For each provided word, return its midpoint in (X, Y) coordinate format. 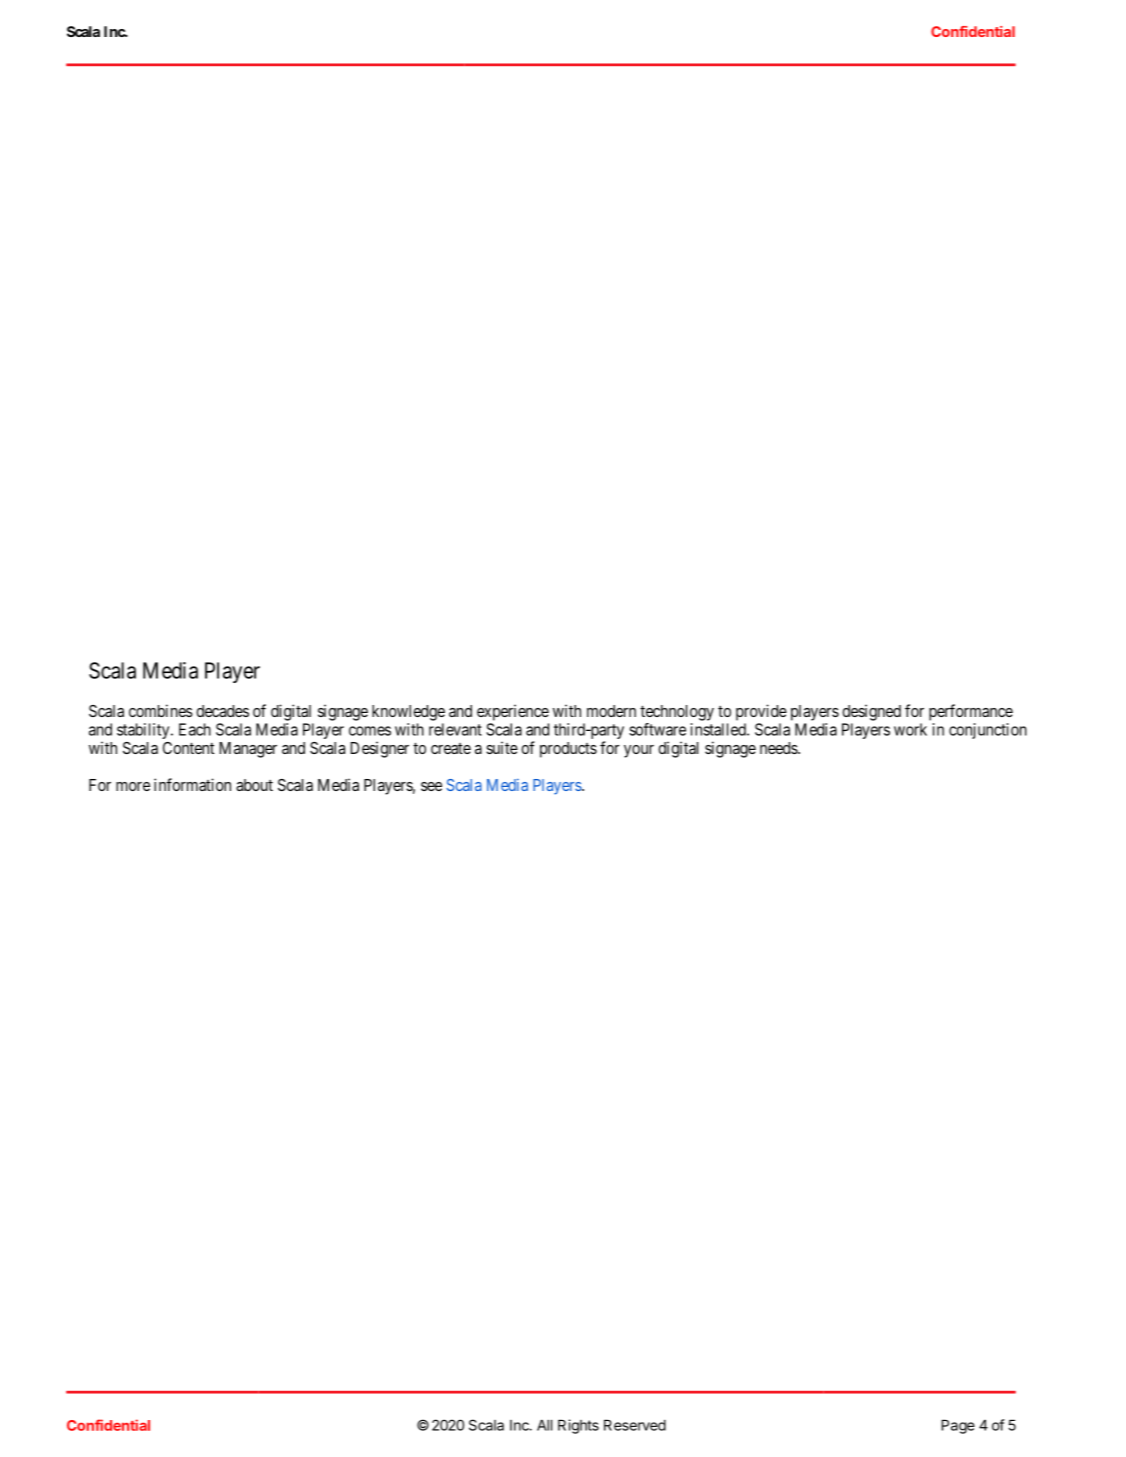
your (639, 751)
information (192, 784)
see (431, 786)
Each (195, 729)
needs (779, 748)
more (133, 786)
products (568, 750)
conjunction (988, 731)
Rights (578, 1426)
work (910, 729)
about (254, 785)
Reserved (635, 1425)
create (451, 748)
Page (958, 1426)
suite (502, 747)
